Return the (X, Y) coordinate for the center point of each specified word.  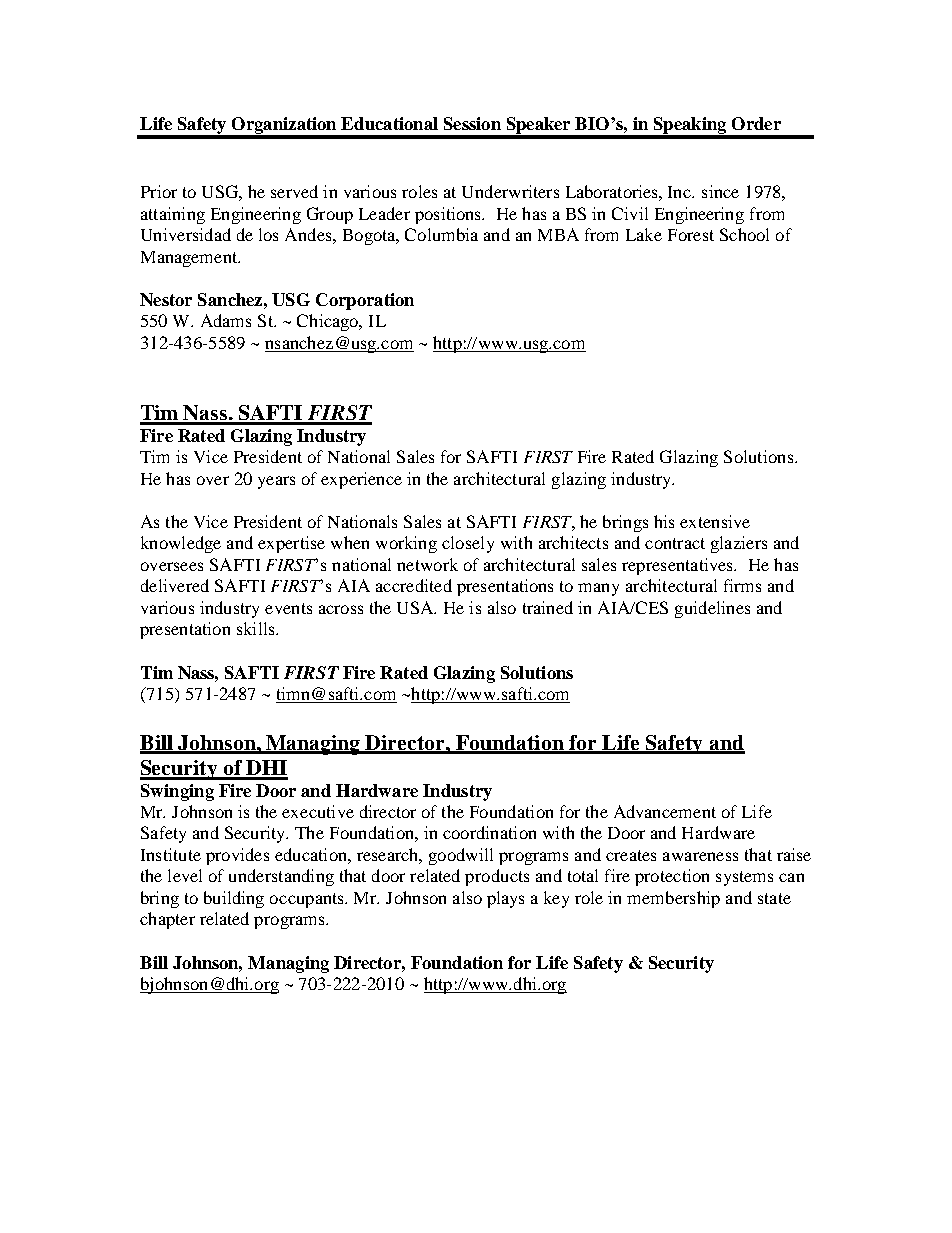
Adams (226, 320)
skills (257, 628)
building (234, 899)
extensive (715, 521)
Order (756, 123)
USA (416, 607)
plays (505, 899)
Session (472, 123)
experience (361, 480)
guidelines (712, 609)
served (294, 191)
